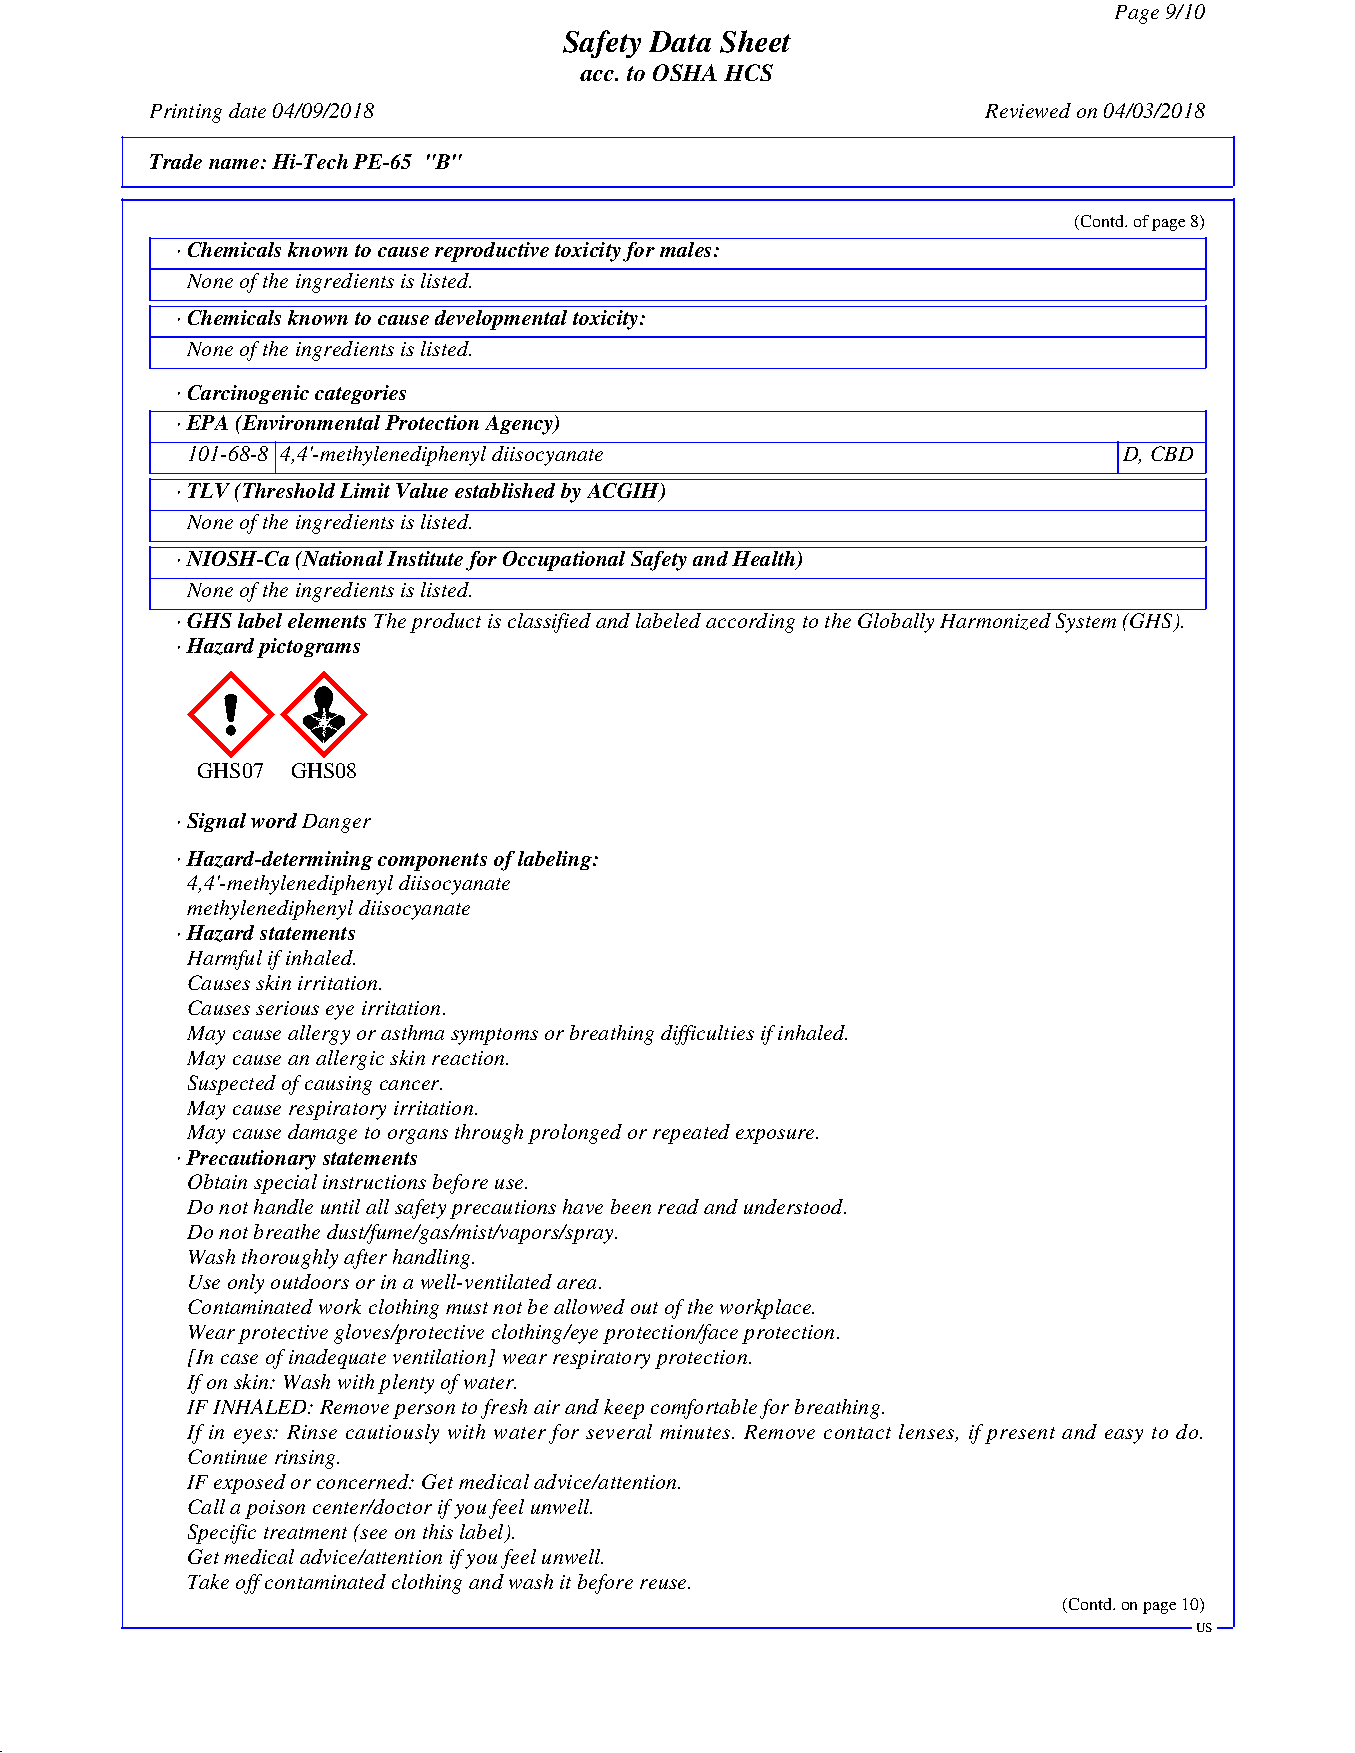 This page has height=1753, width=1355. Describe the element at coordinates (1028, 110) in the page. I see `Reviewed` at that location.
